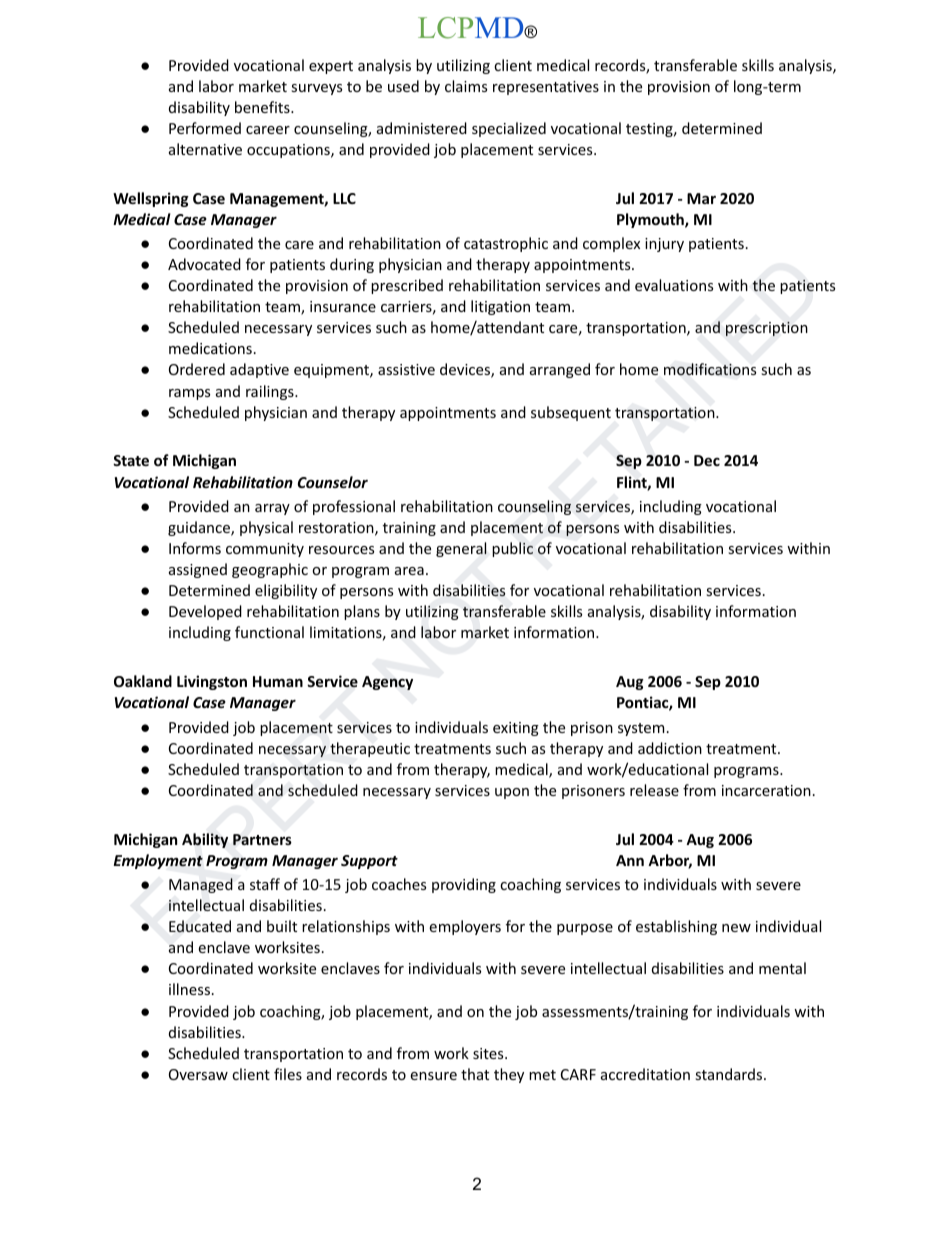 This page has width=952, height=1233. What do you see at coordinates (475, 1074) in the page?
I see `that` at bounding box center [475, 1074].
